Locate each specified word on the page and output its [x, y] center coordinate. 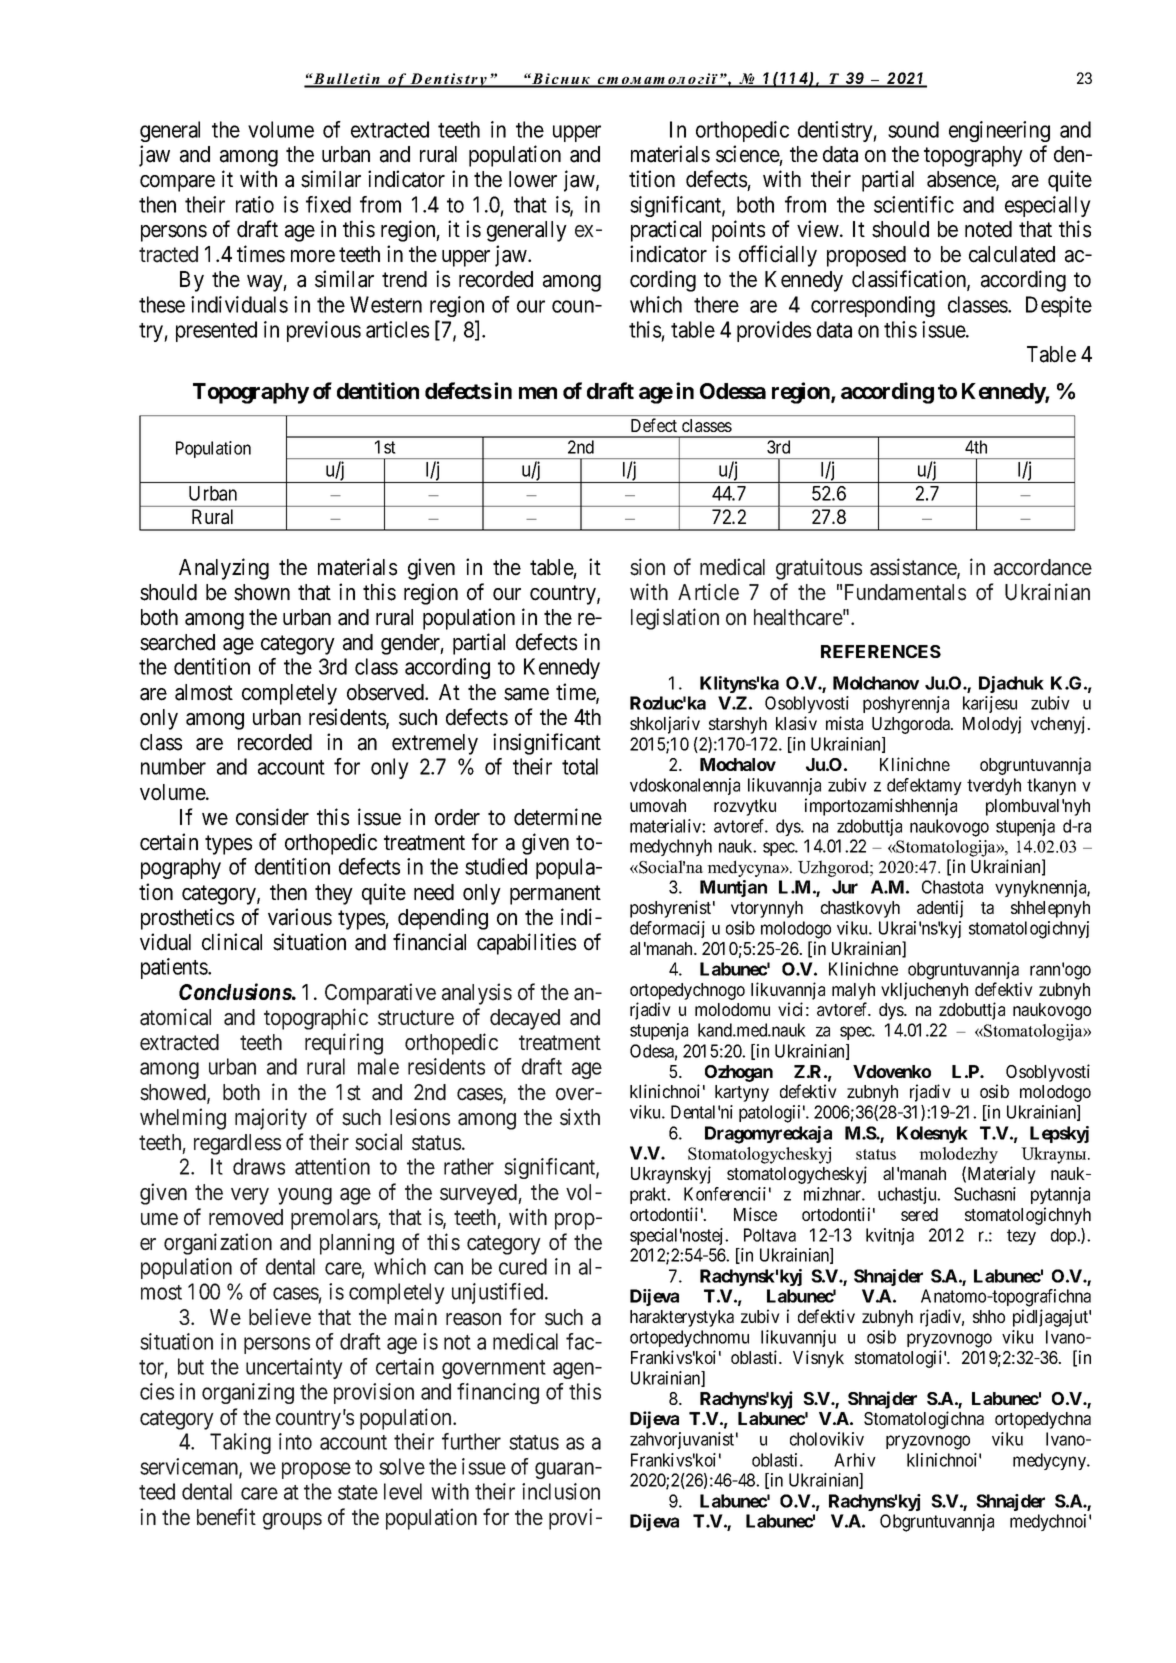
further [471, 1441]
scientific [914, 204]
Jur [845, 887]
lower [533, 179]
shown [262, 592]
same [526, 694]
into [295, 1441]
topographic [316, 1019]
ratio [255, 204]
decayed [525, 1019]
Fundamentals [905, 592]
